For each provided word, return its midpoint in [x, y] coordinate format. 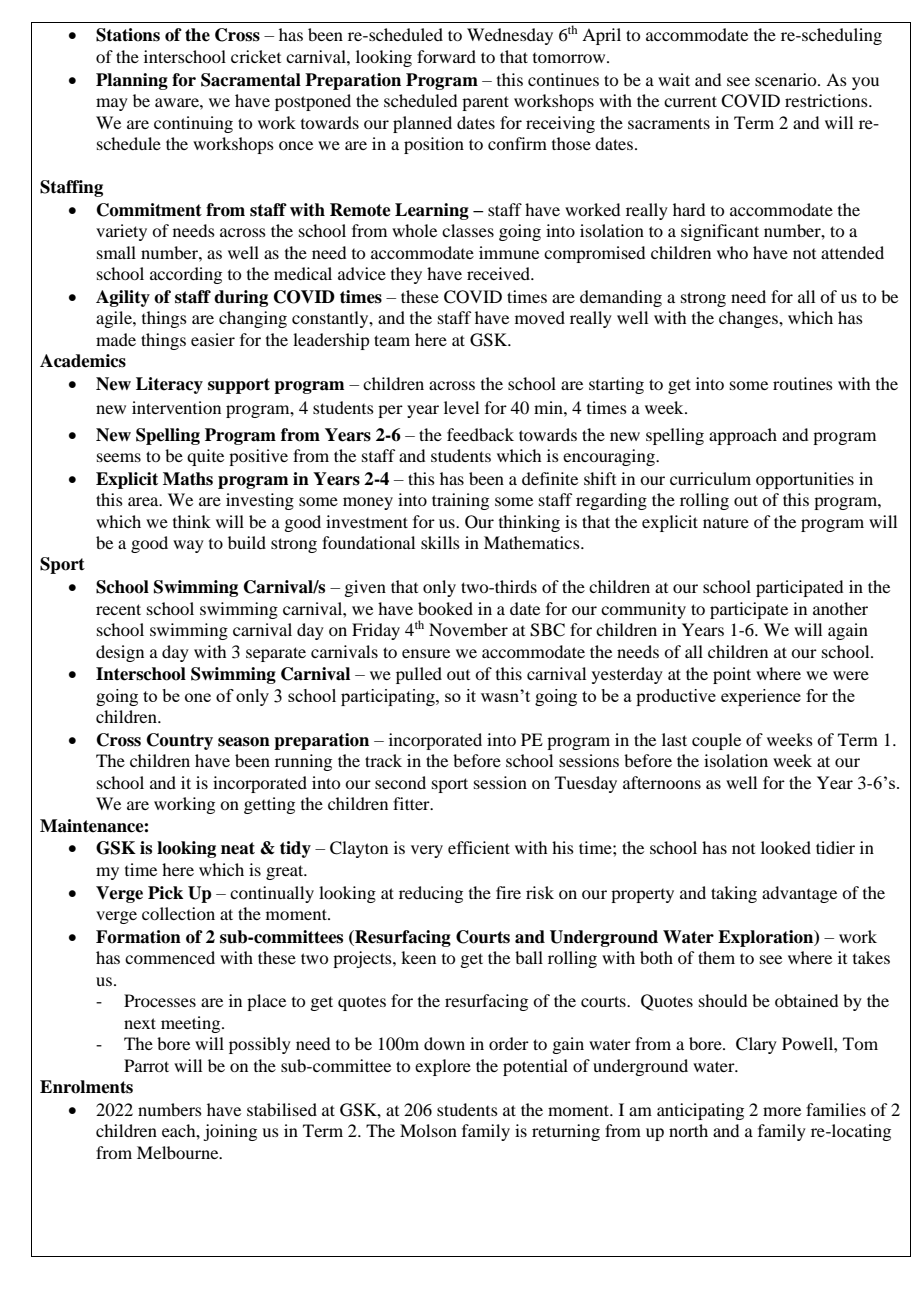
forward [446, 56]
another [840, 608]
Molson [428, 1130]
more [782, 1111]
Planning [132, 81]
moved [540, 317]
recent [118, 609]
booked [445, 608]
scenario [787, 79]
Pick [165, 893]
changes [749, 319]
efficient [479, 847]
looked [786, 847]
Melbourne [179, 1152]
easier [213, 339]
